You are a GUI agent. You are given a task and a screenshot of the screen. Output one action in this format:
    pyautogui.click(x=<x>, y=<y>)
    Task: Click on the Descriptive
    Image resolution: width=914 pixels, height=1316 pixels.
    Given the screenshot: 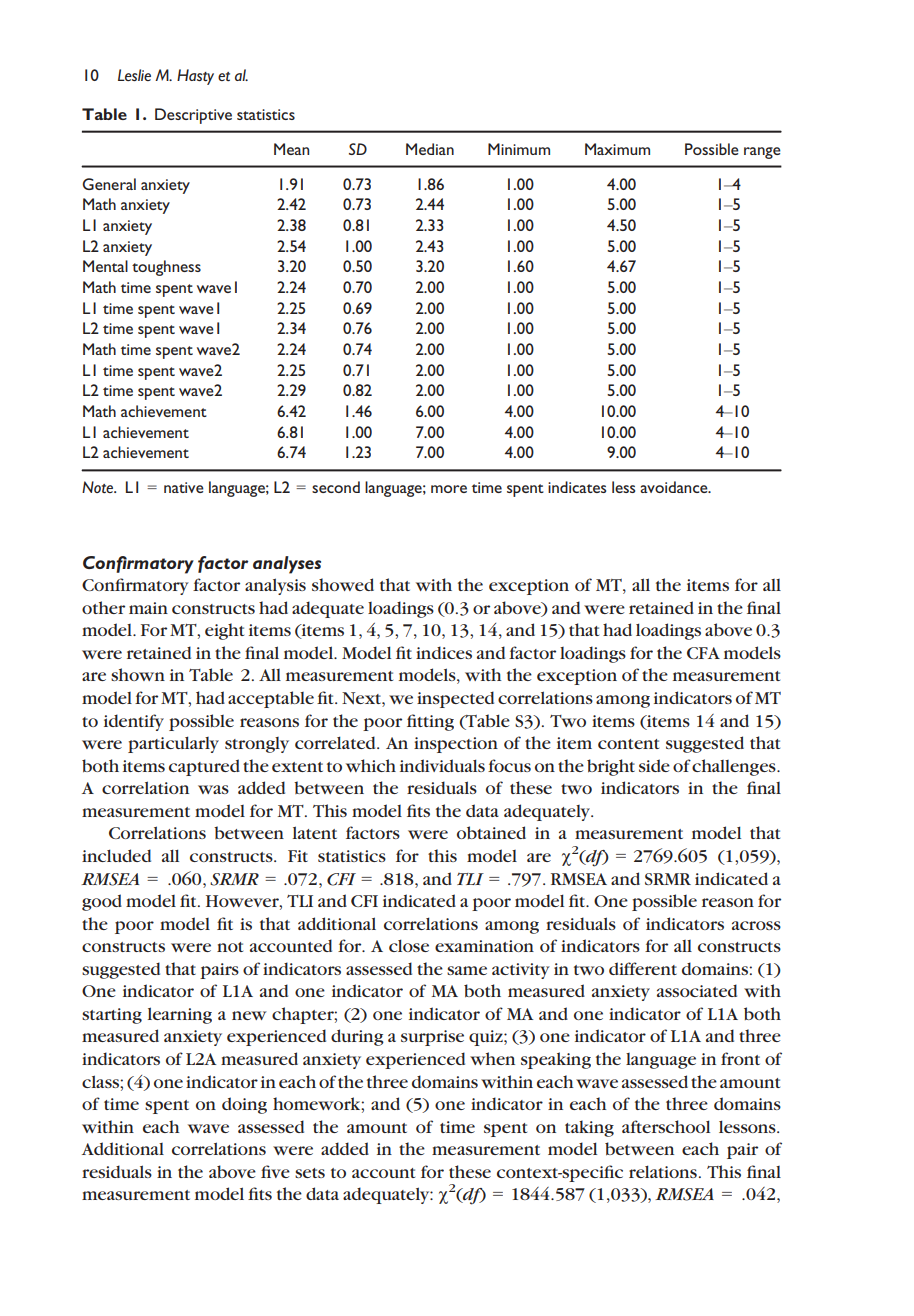 What is the action you would take?
    pyautogui.click(x=193, y=116)
